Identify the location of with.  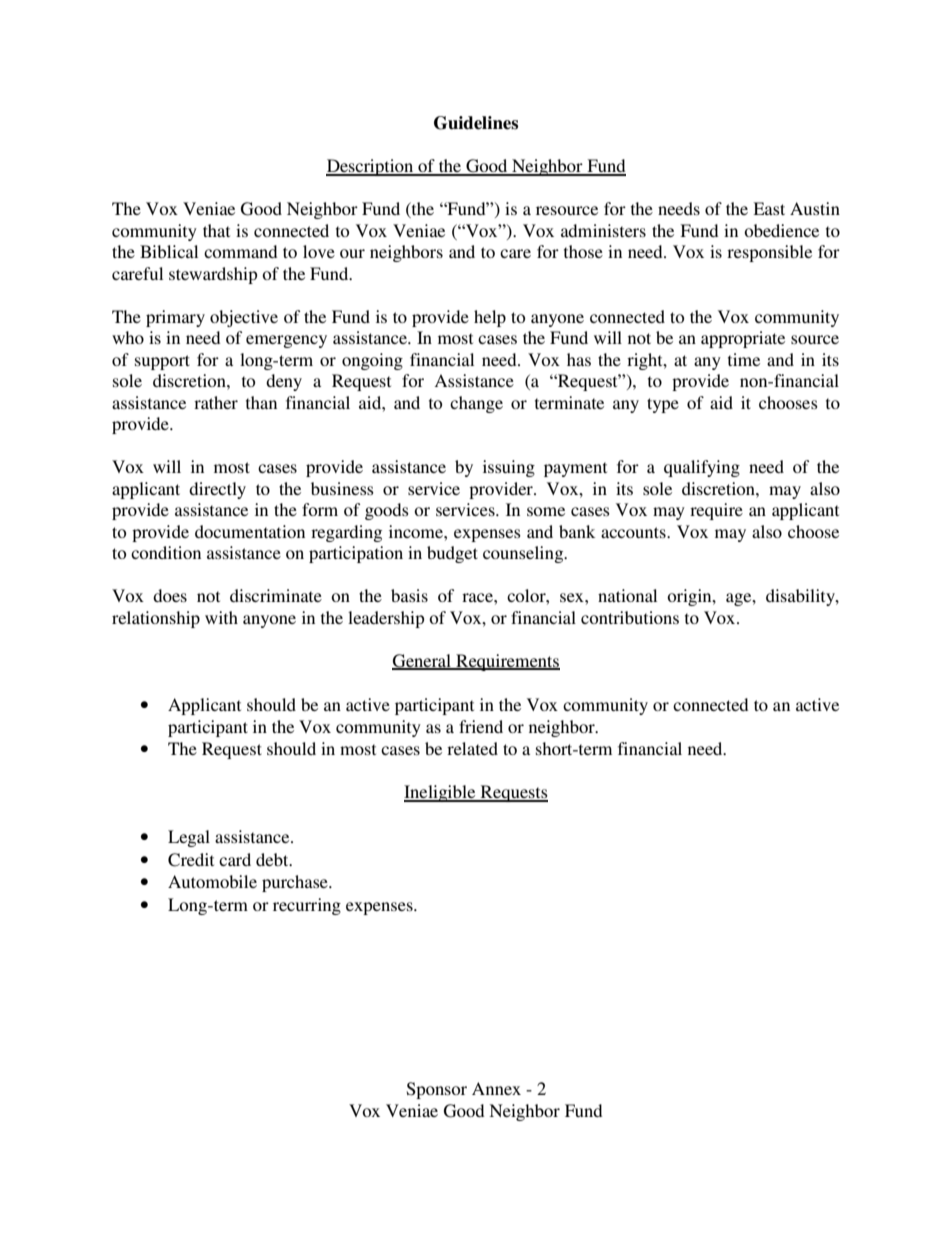
(221, 617).
